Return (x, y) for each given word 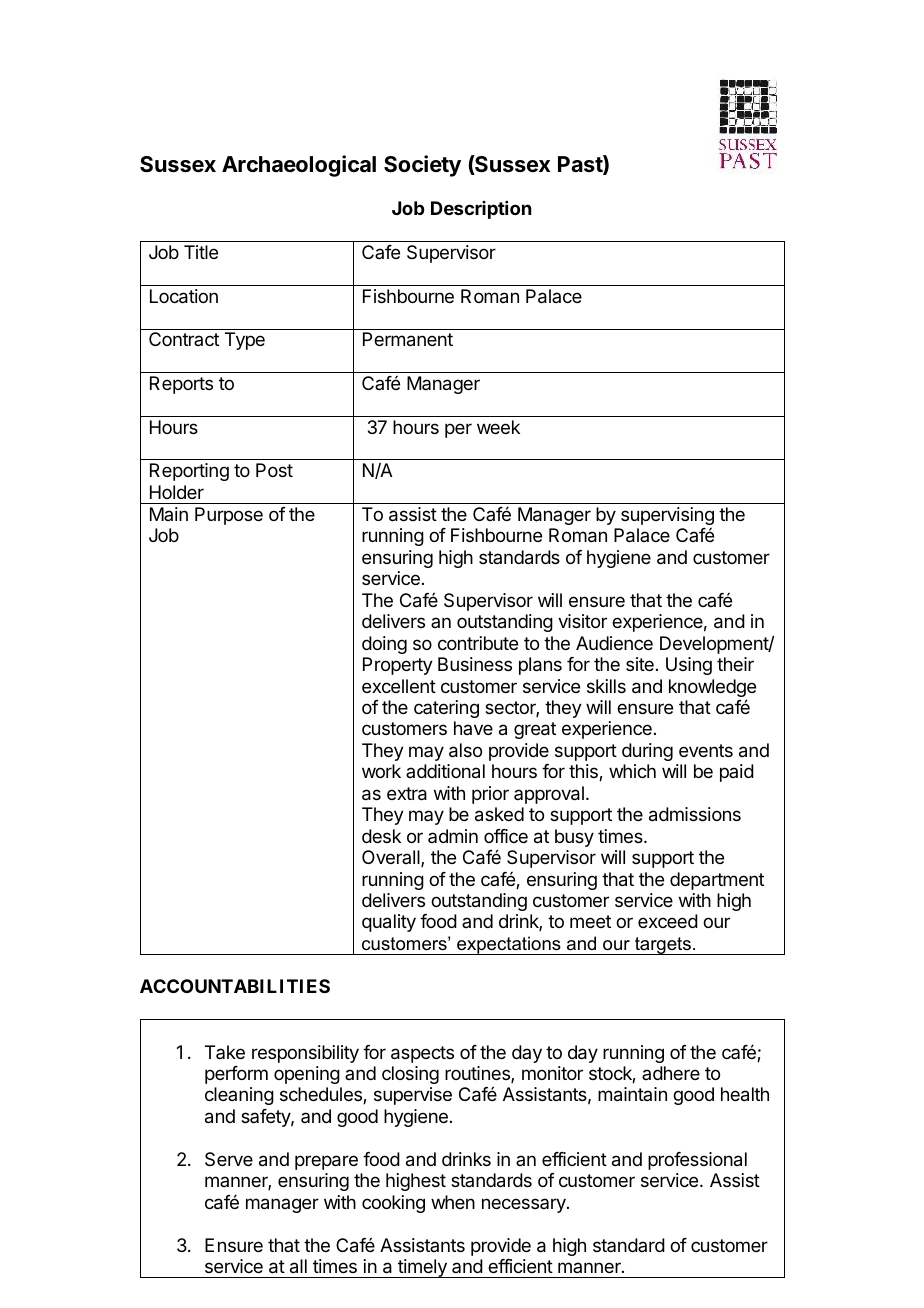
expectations (509, 945)
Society (422, 166)
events (706, 750)
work (381, 771)
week (498, 427)
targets (663, 946)
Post (274, 470)
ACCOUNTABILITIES (235, 986)
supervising (667, 516)
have (473, 728)
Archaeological (299, 166)
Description (481, 210)
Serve (229, 1159)
